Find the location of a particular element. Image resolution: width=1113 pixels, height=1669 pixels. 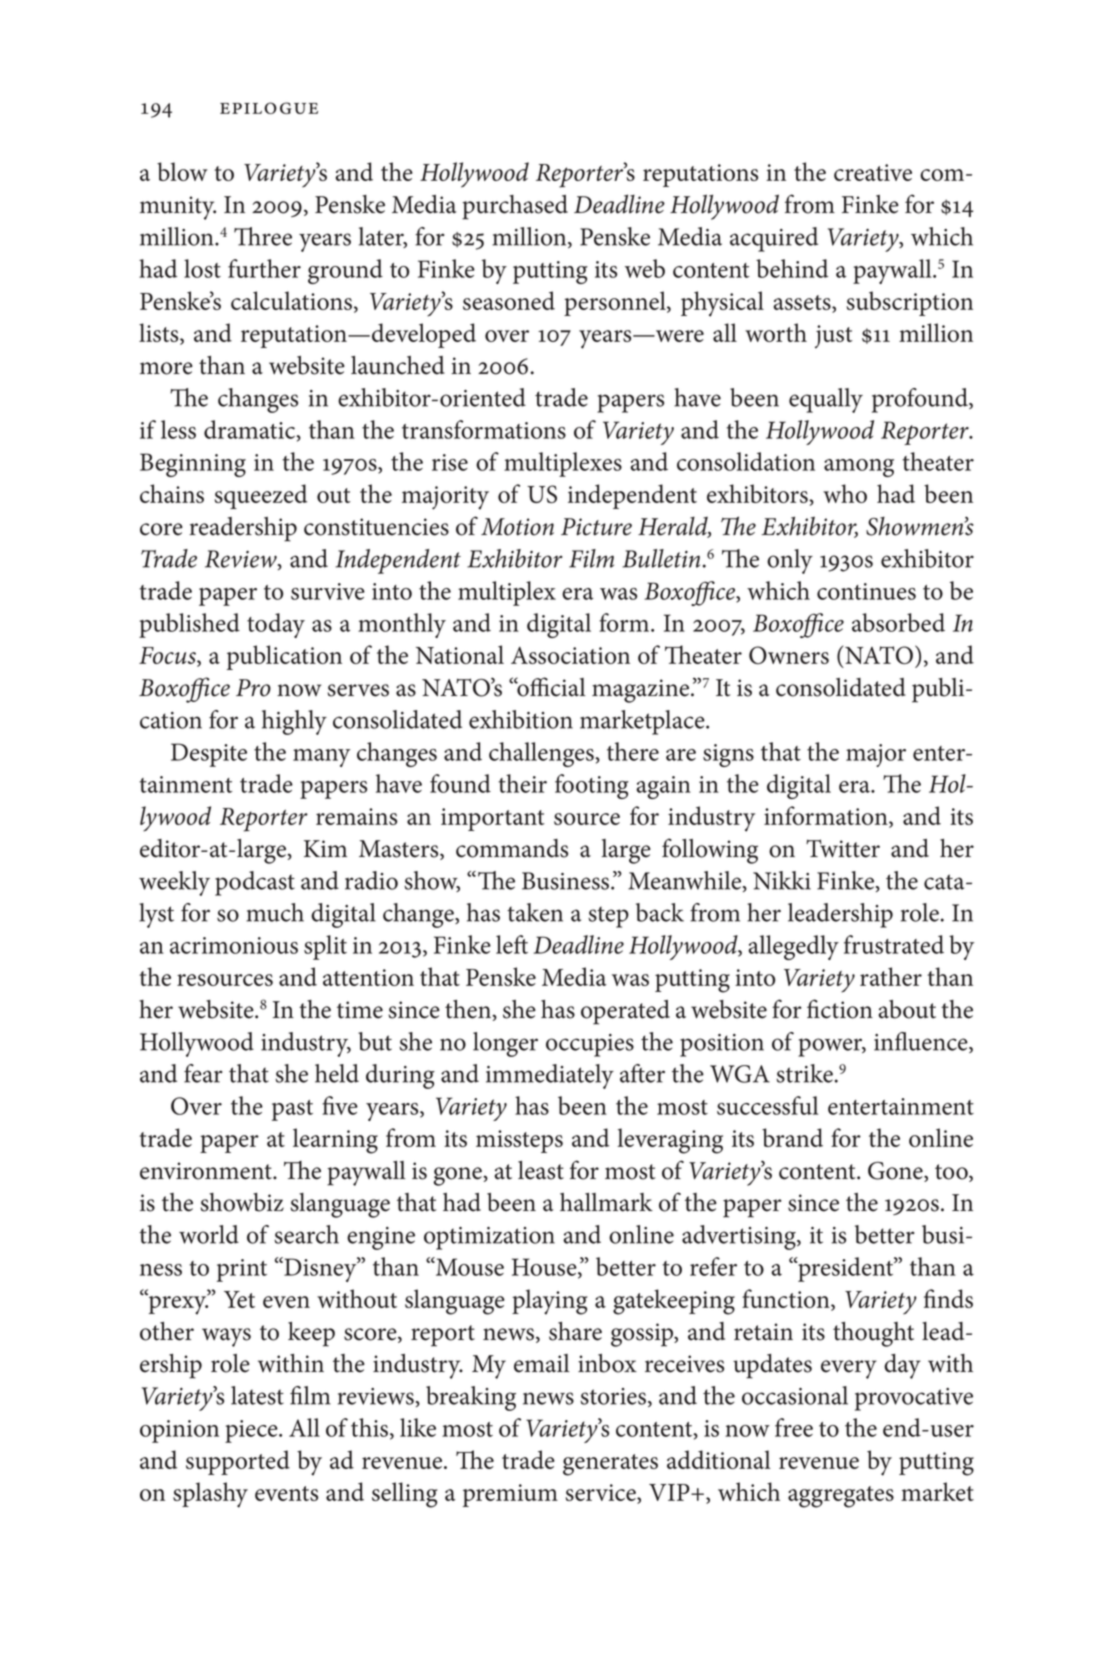

who is located at coordinates (845, 493).
